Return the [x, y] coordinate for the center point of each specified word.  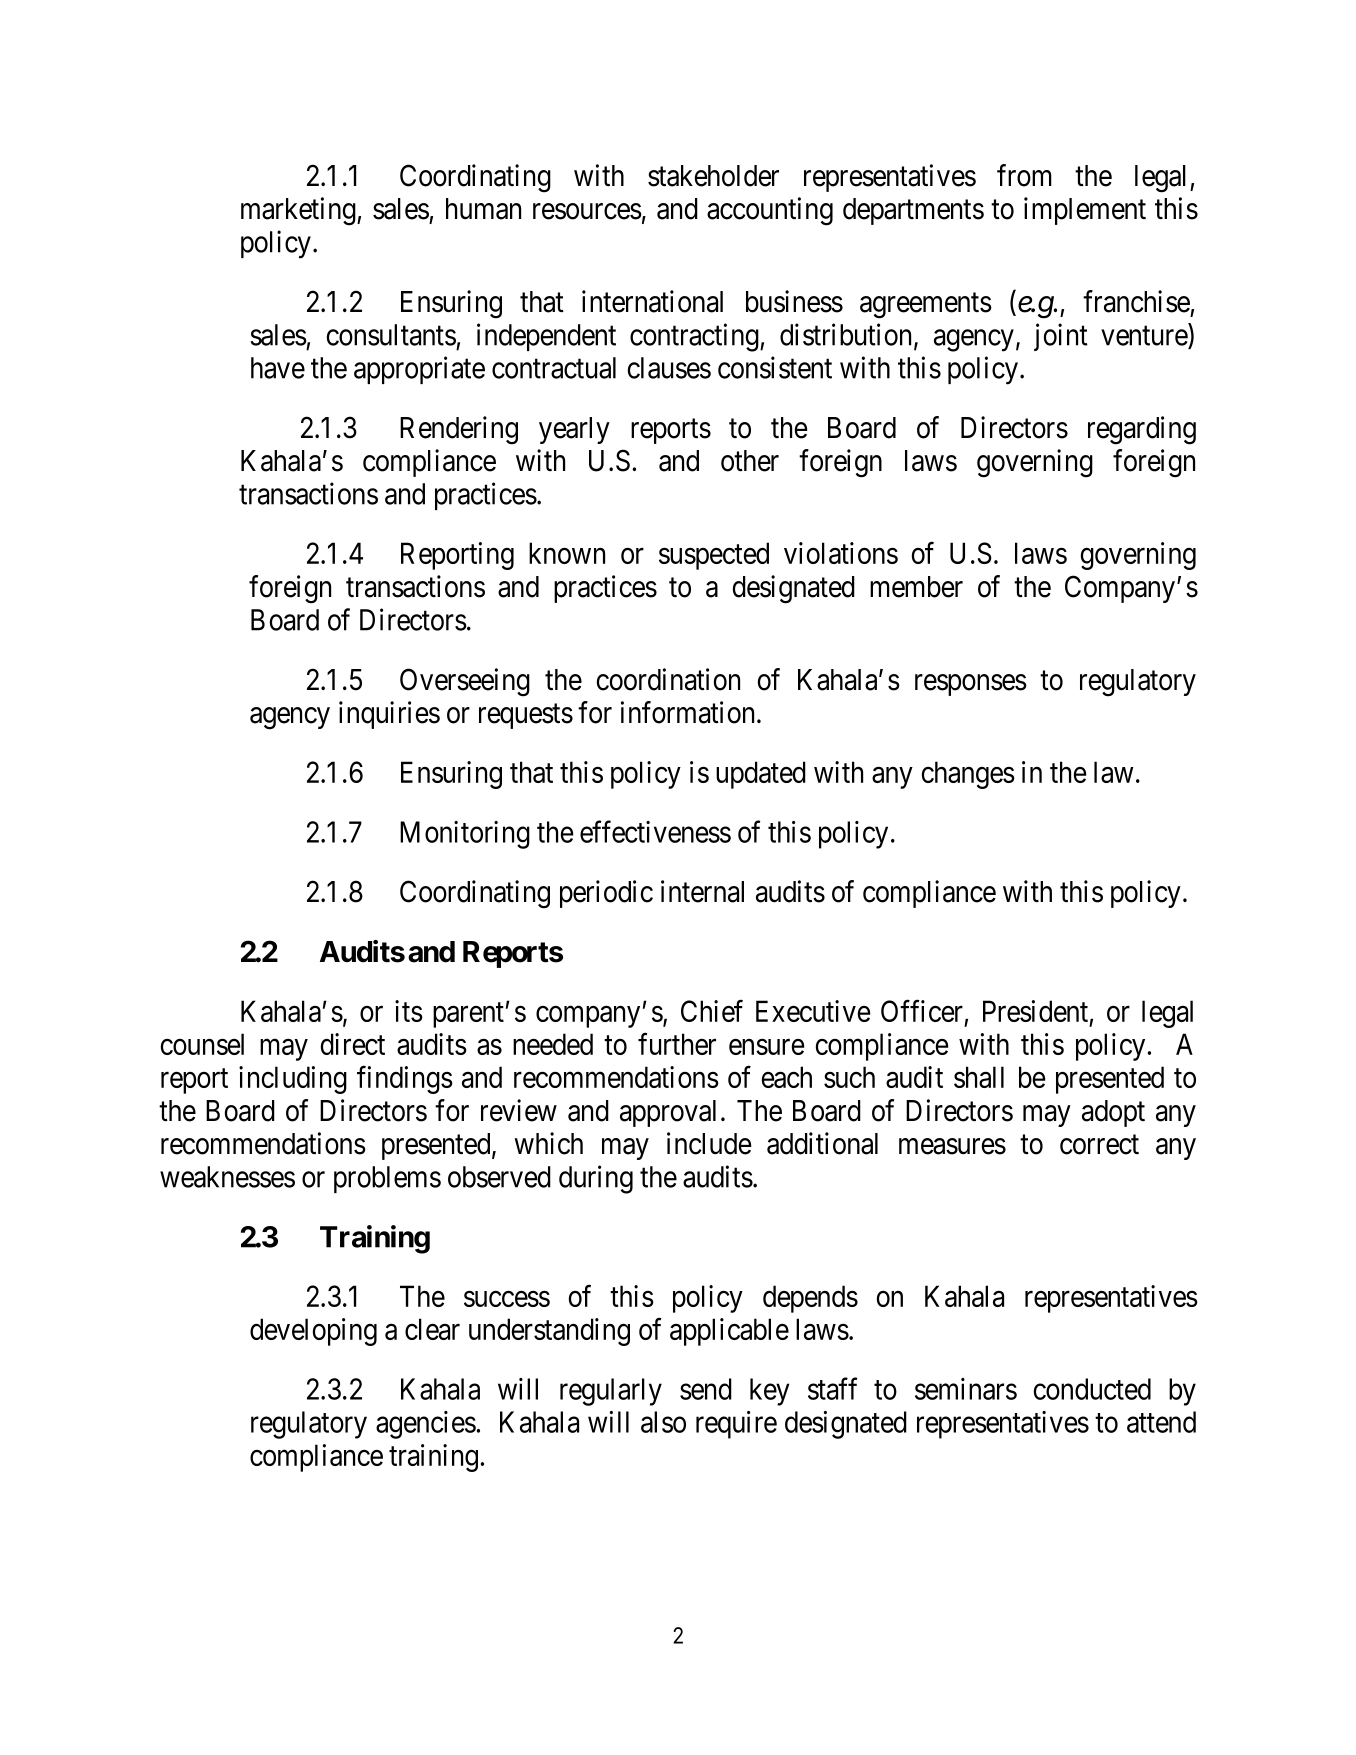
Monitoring [465, 835]
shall [979, 1077]
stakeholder [713, 176]
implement [1085, 211]
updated [761, 775]
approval [668, 1113]
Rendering [459, 430]
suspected [714, 556]
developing [313, 1332]
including [293, 1080]
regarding [1142, 430]
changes [968, 775]
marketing [299, 211]
